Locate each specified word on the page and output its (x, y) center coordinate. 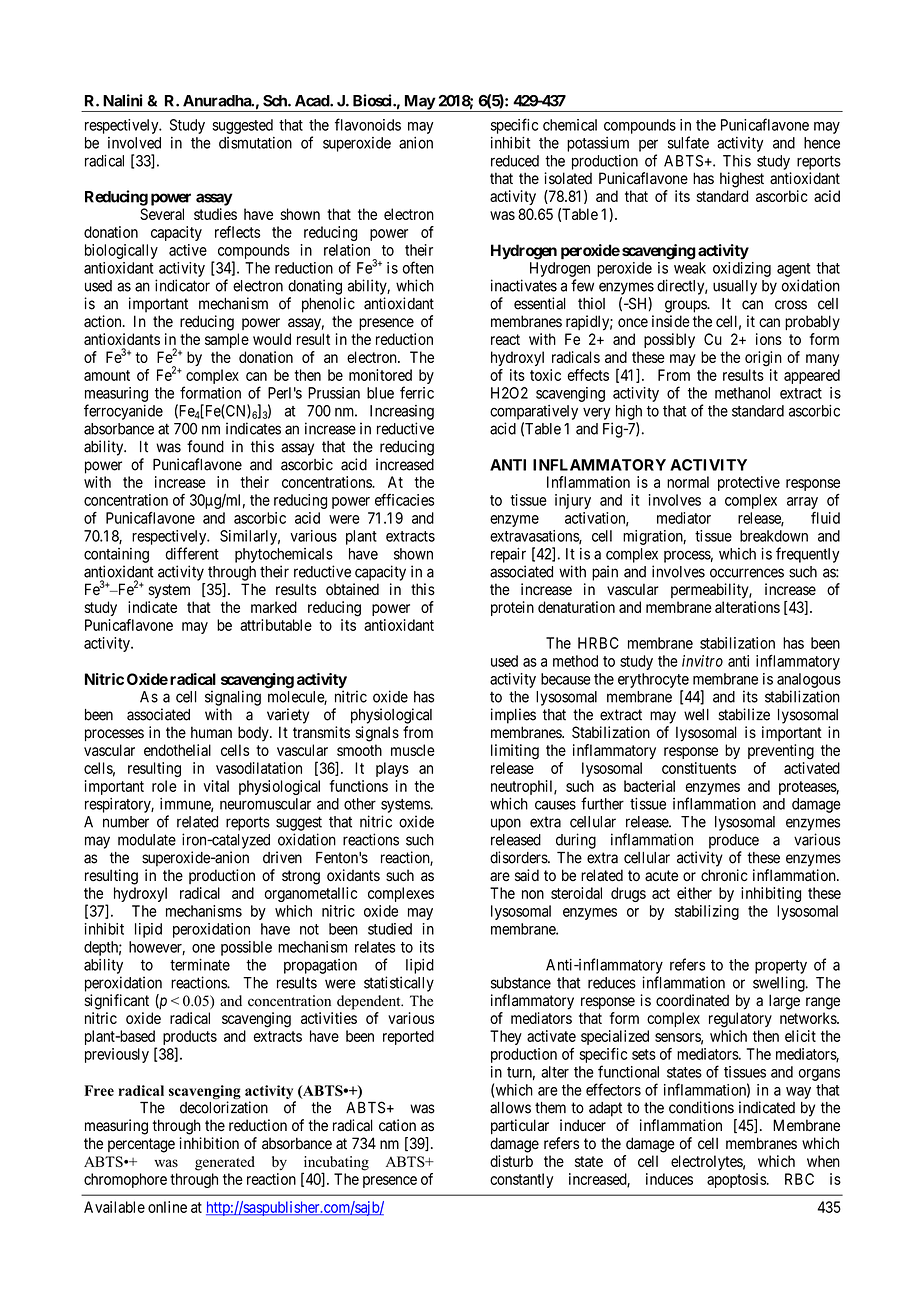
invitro (702, 661)
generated (225, 1163)
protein (512, 608)
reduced (515, 161)
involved (134, 143)
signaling (233, 698)
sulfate (688, 142)
